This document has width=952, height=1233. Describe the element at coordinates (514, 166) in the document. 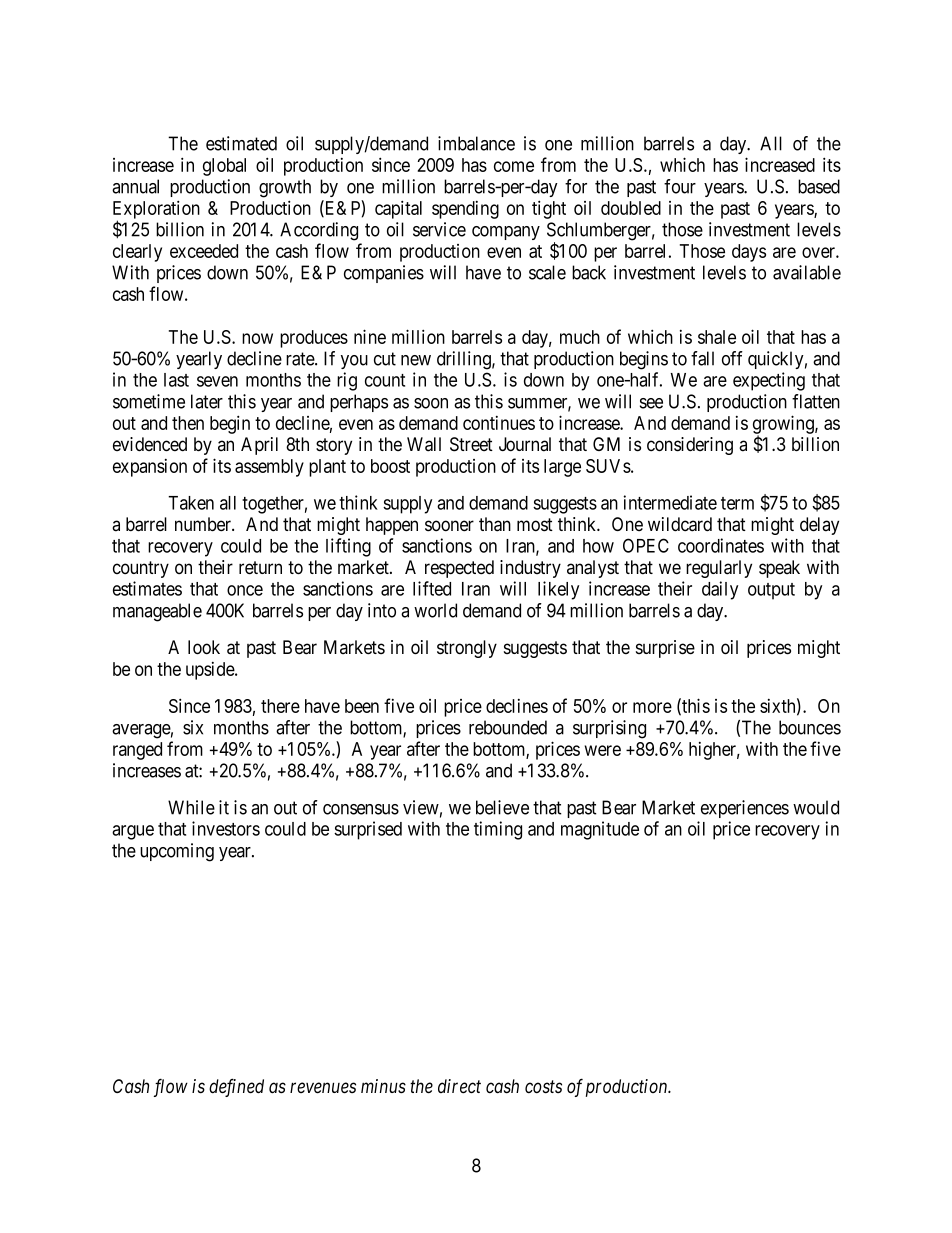

I see `come` at that location.
